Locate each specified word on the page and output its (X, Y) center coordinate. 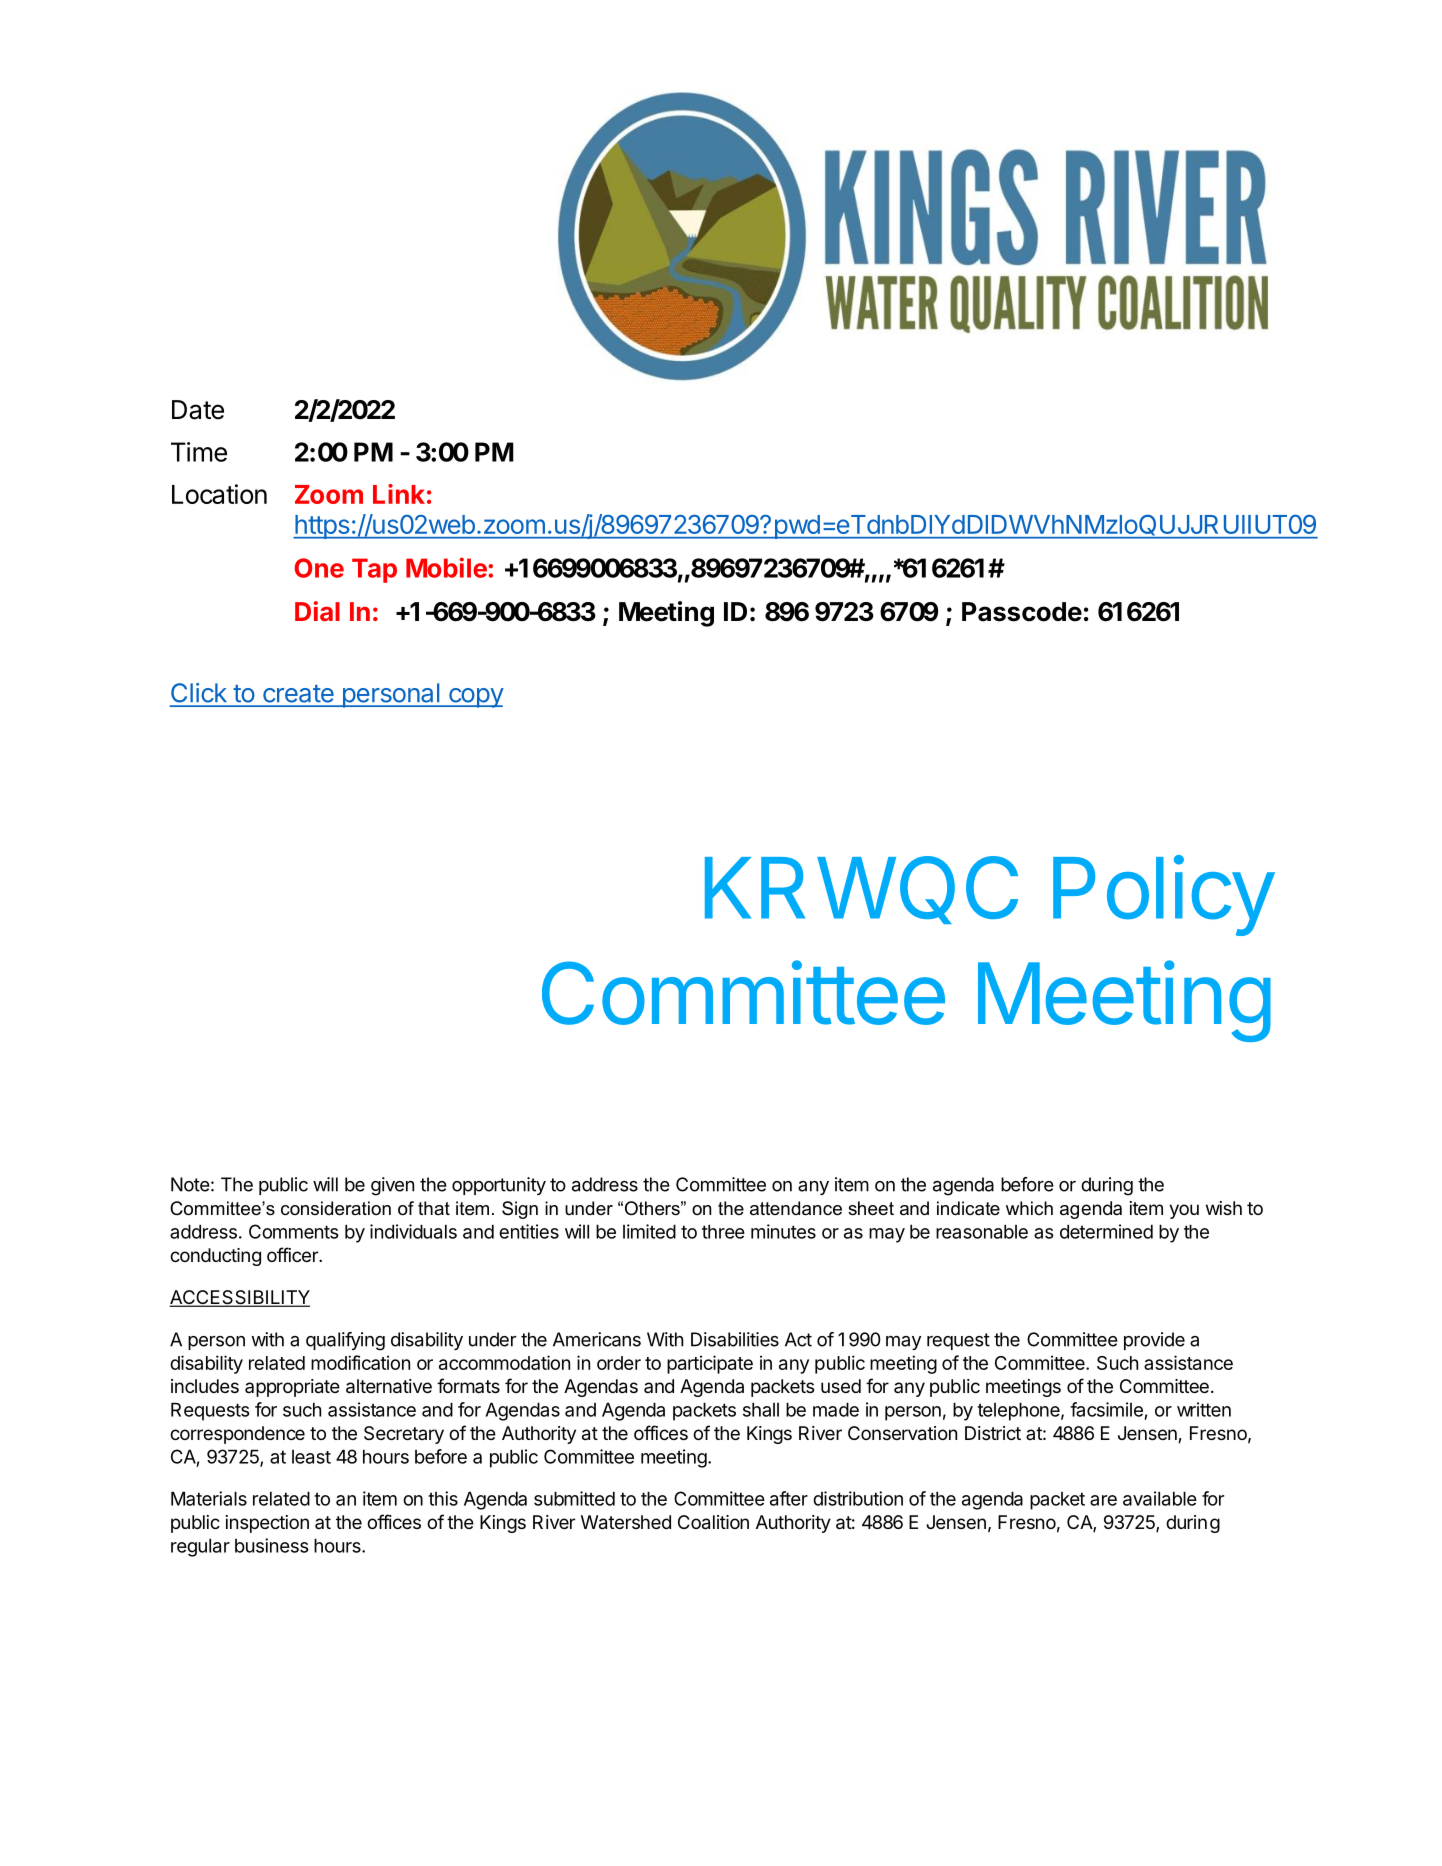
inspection (267, 1524)
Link (399, 494)
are (1103, 1500)
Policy (1163, 895)
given (392, 1186)
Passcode (1022, 612)
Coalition (713, 1522)
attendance (796, 1208)
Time (199, 452)
